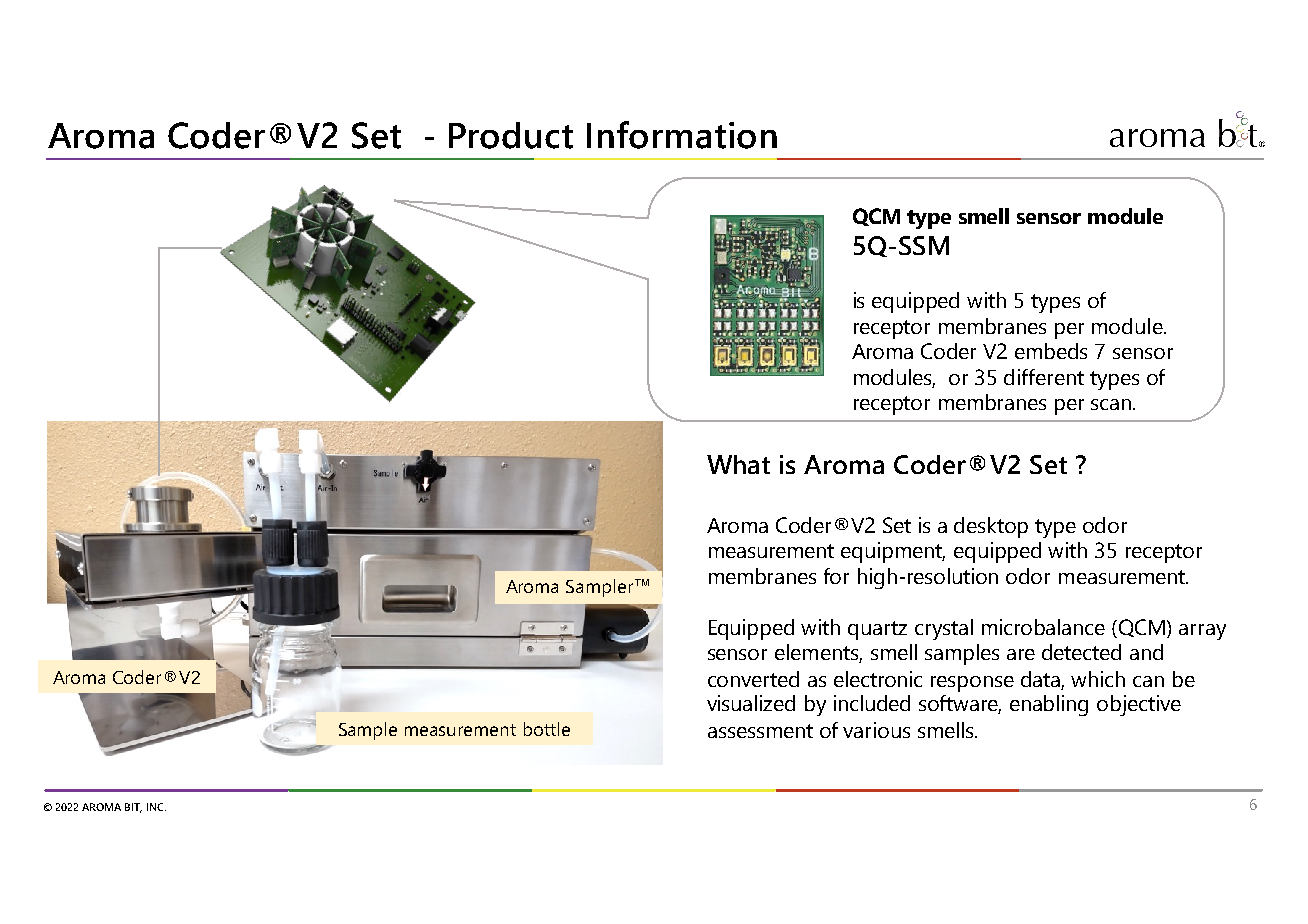 The width and height of the image is (1308, 924). What do you see at coordinates (1044, 377) in the image?
I see `different` at bounding box center [1044, 377].
